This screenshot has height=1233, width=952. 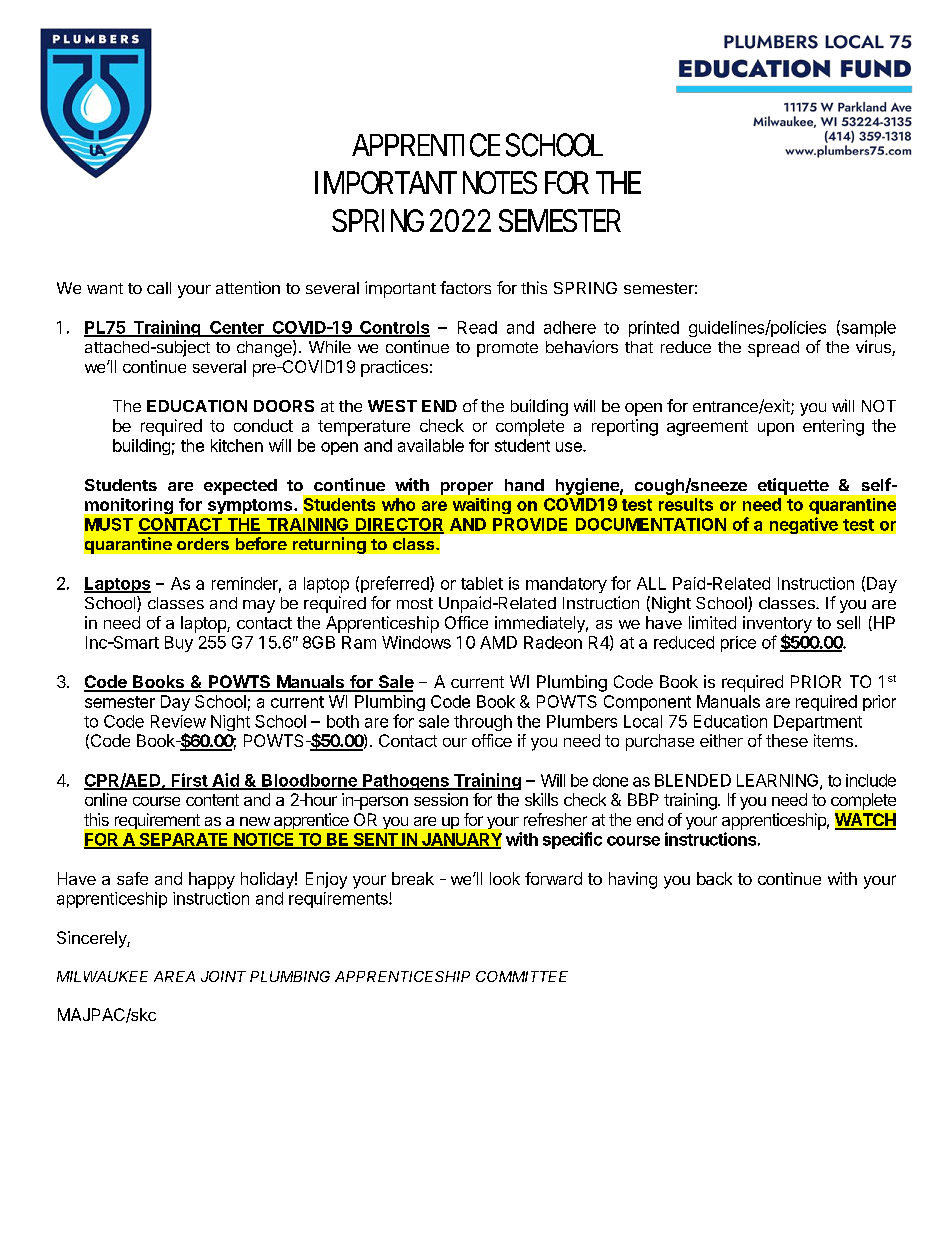 What do you see at coordinates (505, 878) in the screenshot?
I see `look` at bounding box center [505, 878].
